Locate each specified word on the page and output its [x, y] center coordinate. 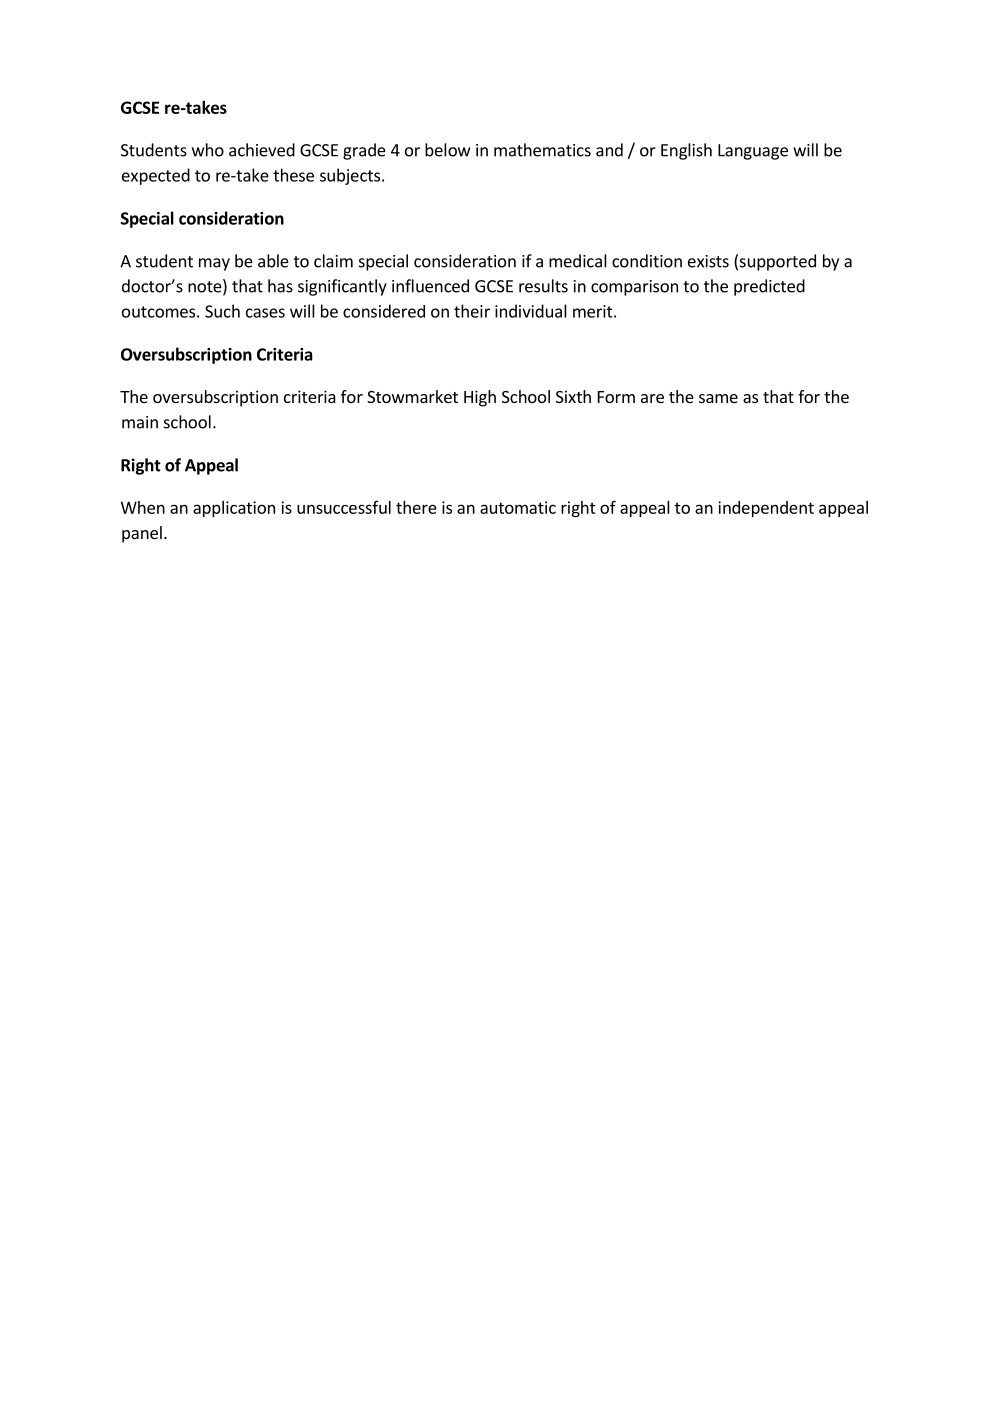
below [447, 150]
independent [766, 509]
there [416, 507]
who [208, 150]
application [234, 509]
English [686, 151]
